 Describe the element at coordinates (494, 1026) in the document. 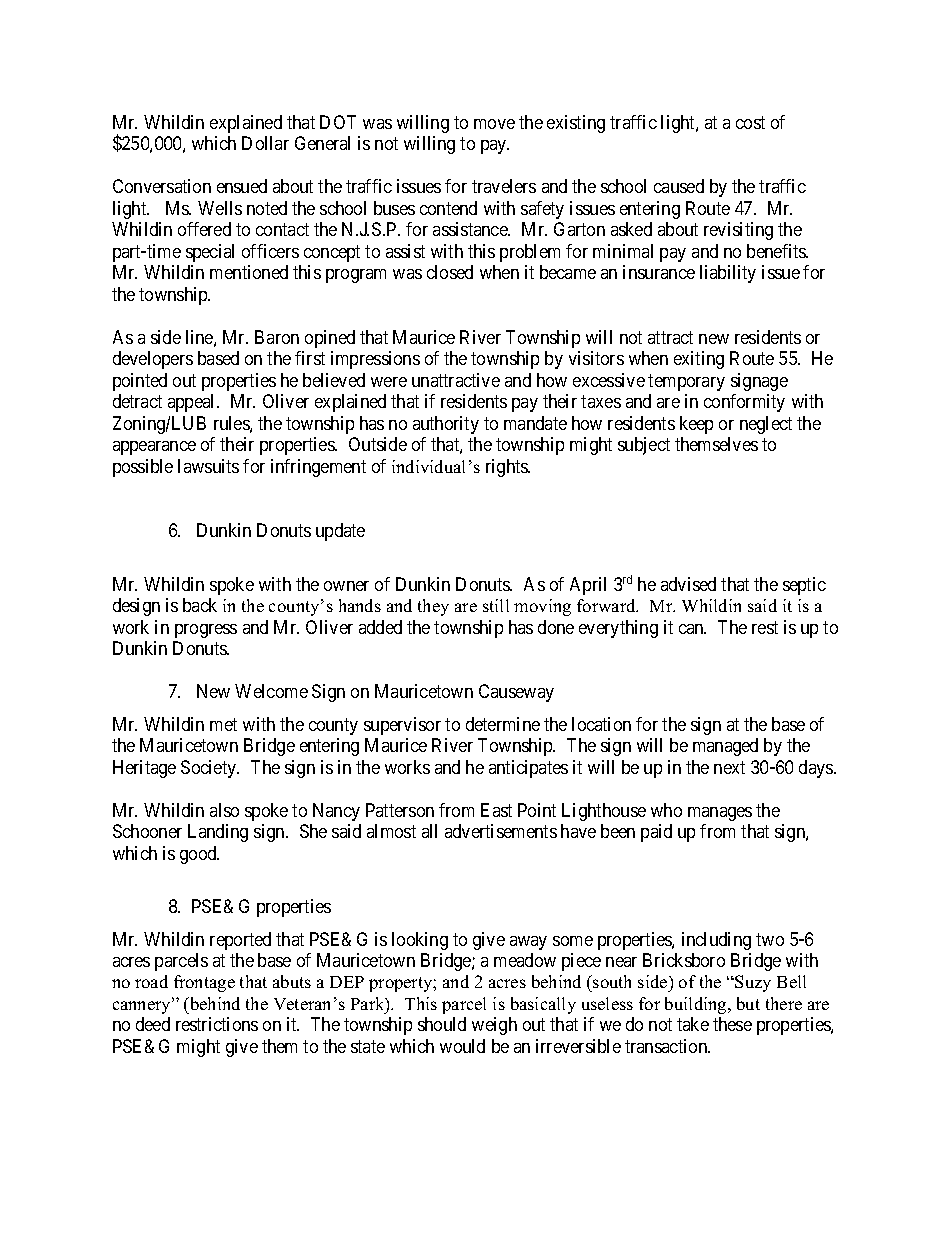

I see `weigh` at that location.
